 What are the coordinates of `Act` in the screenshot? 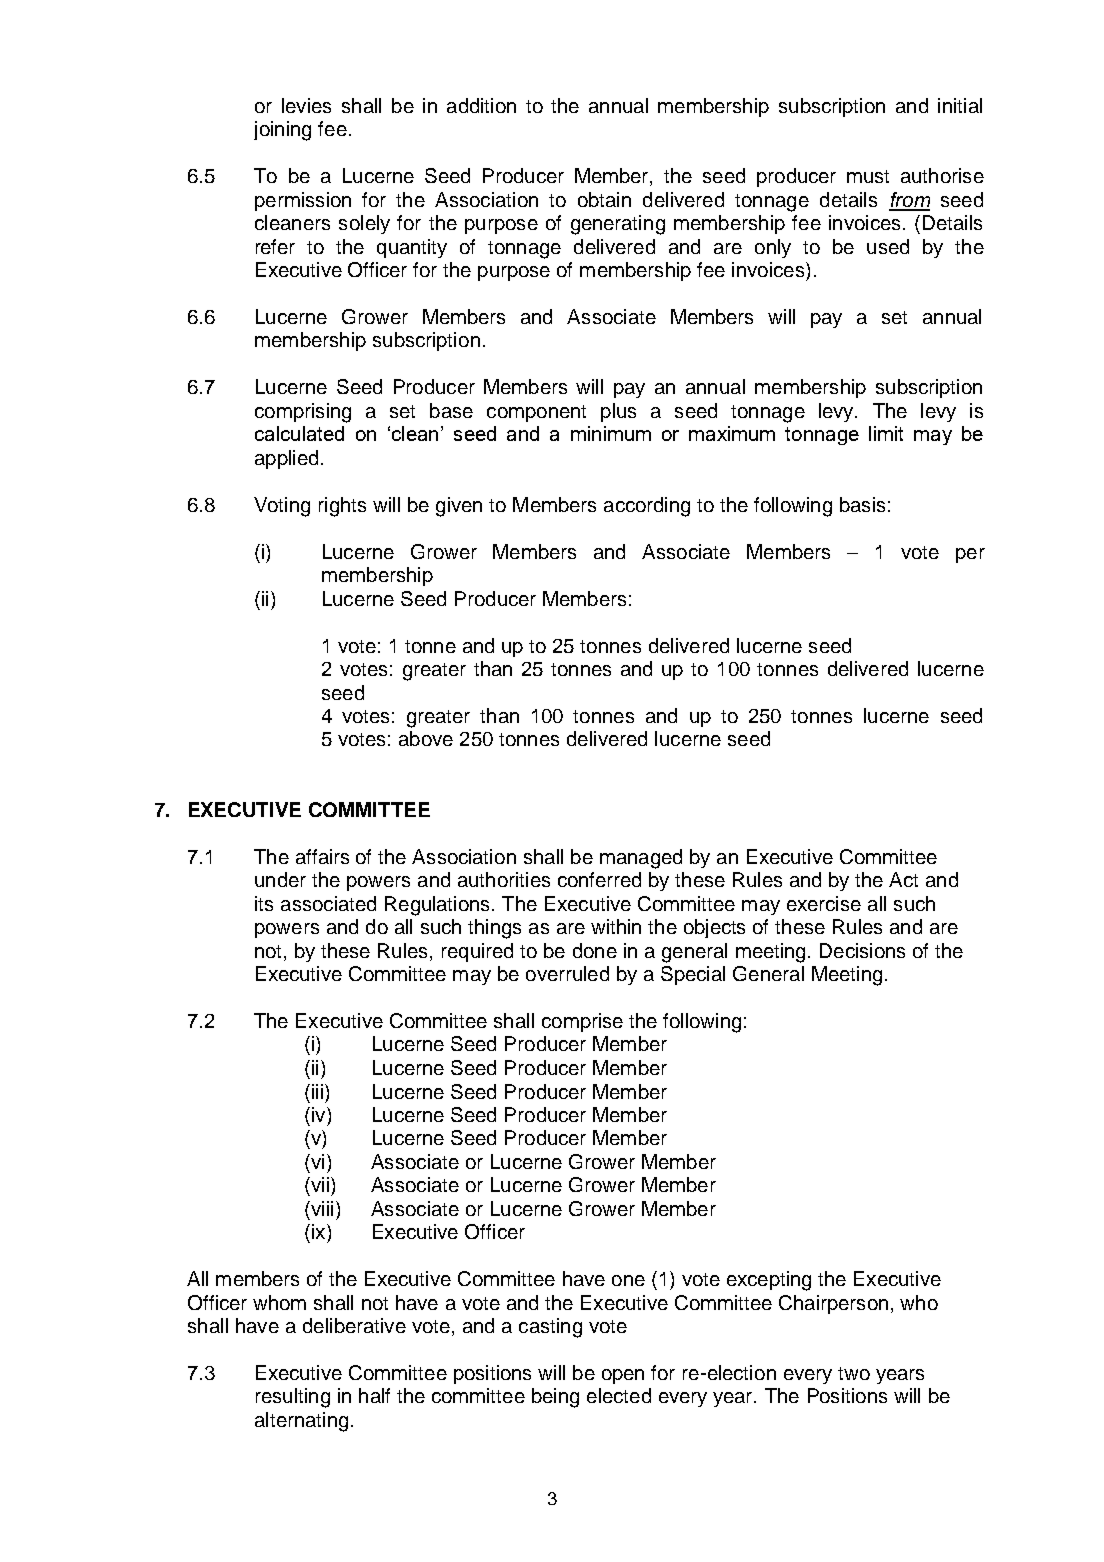 It's located at (903, 879).
